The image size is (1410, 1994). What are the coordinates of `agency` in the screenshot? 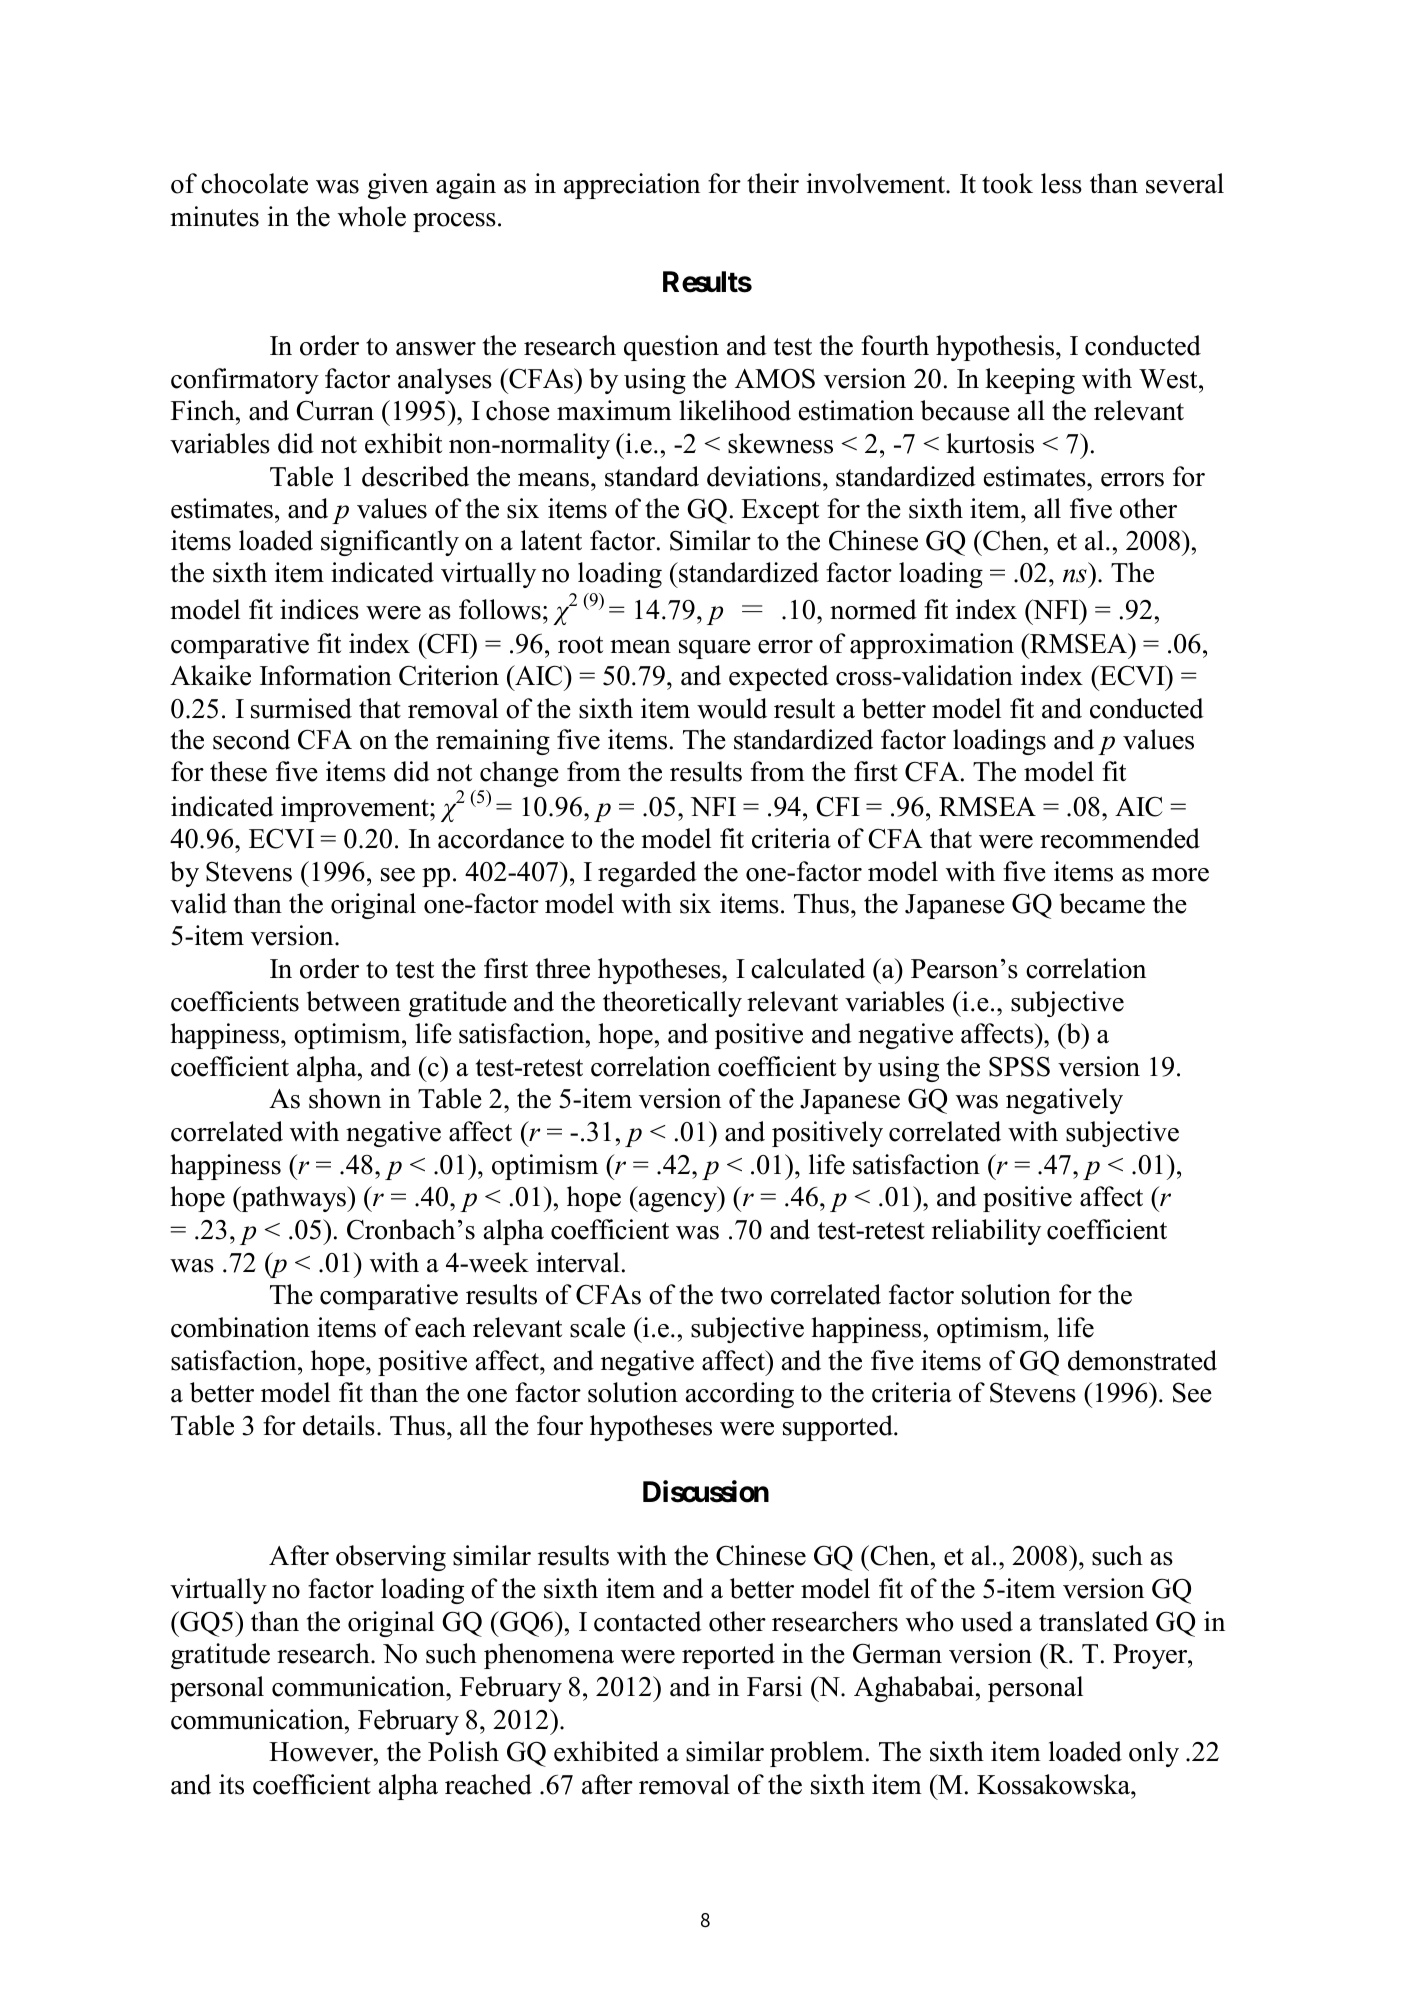 It's located at (678, 1202).
